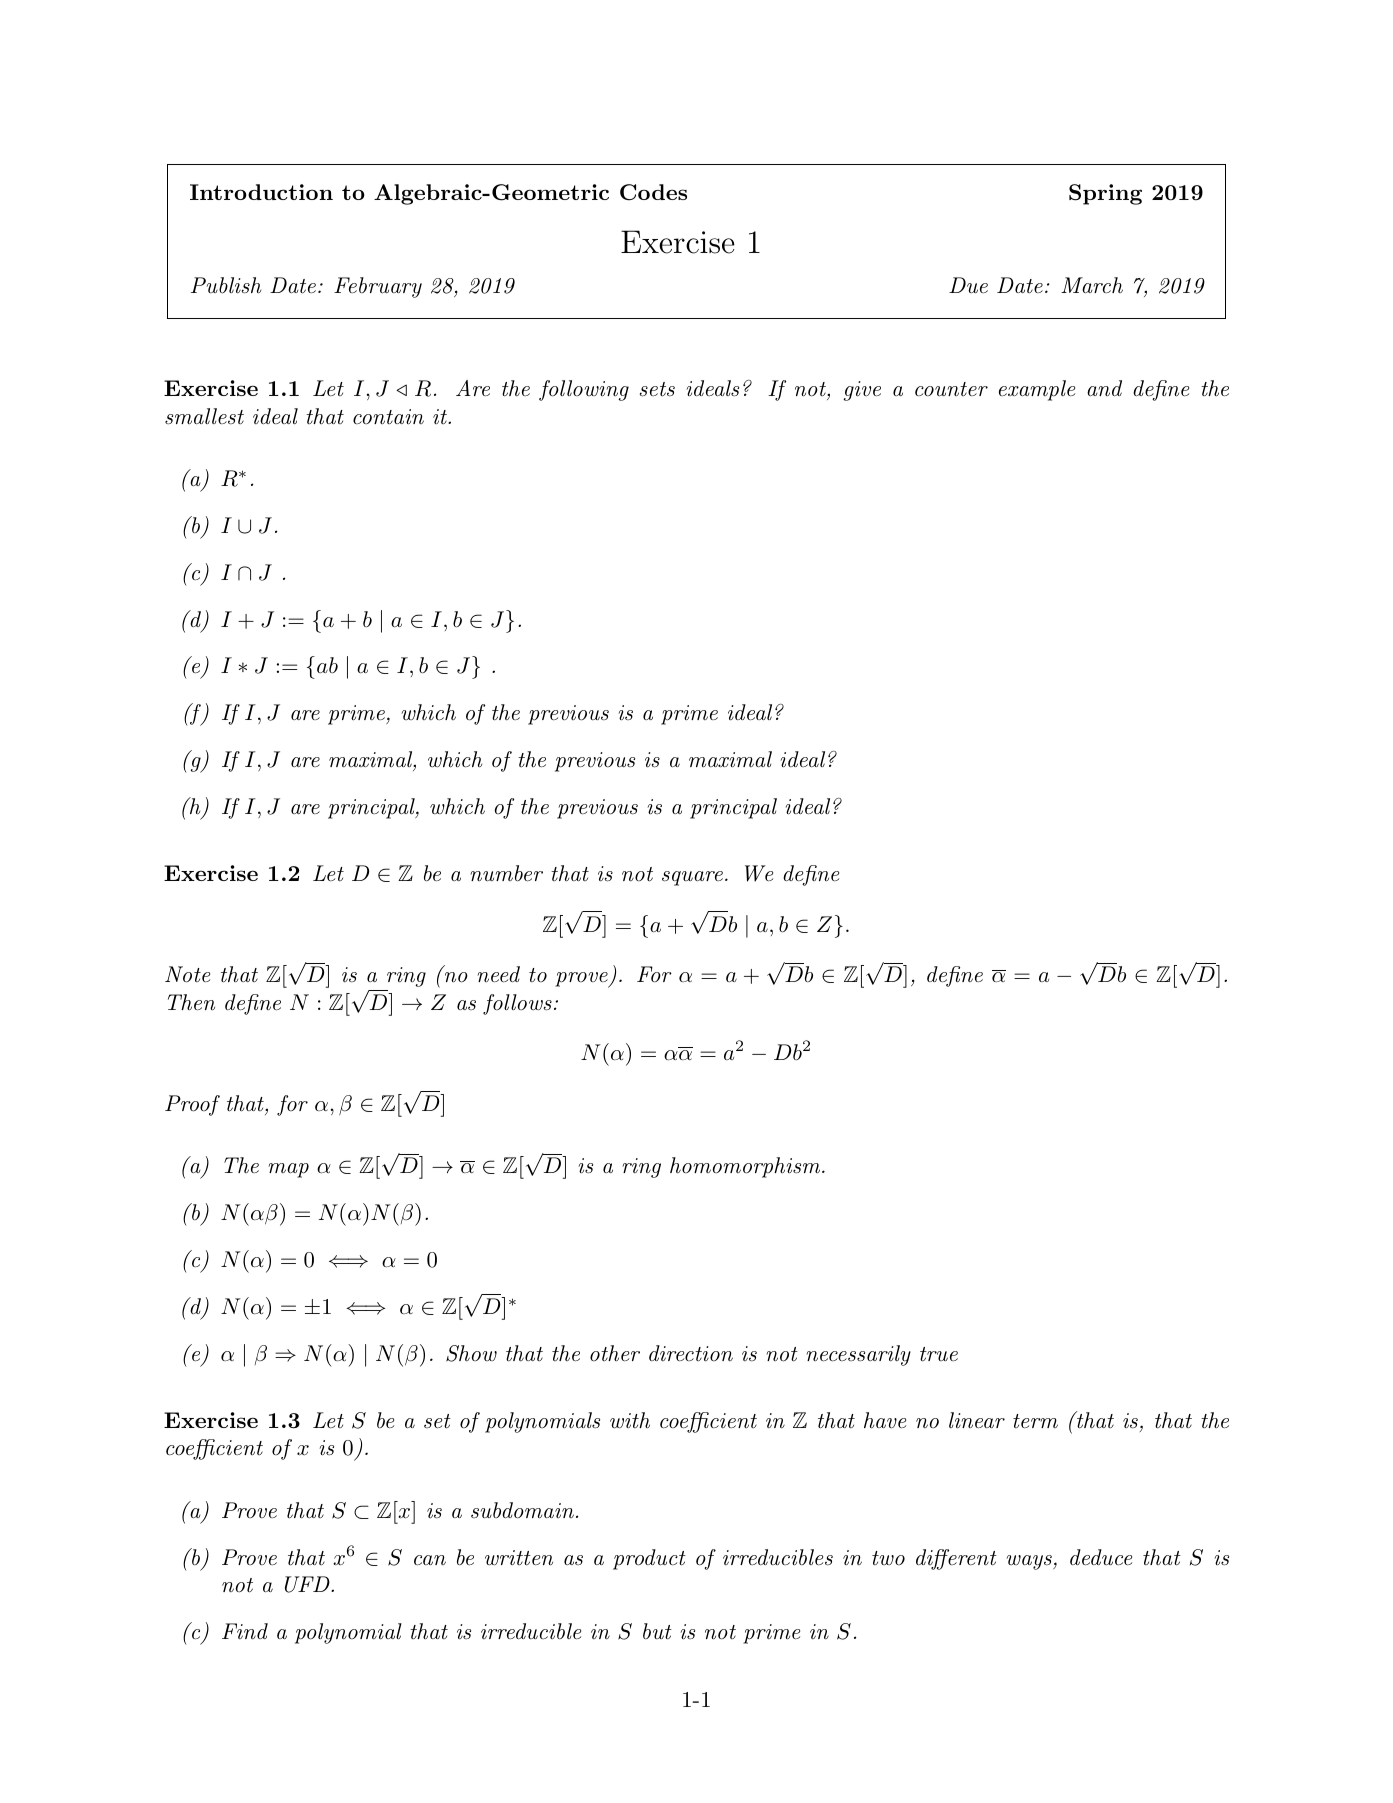 The image size is (1393, 1803). I want to click on example, so click(1037, 390).
